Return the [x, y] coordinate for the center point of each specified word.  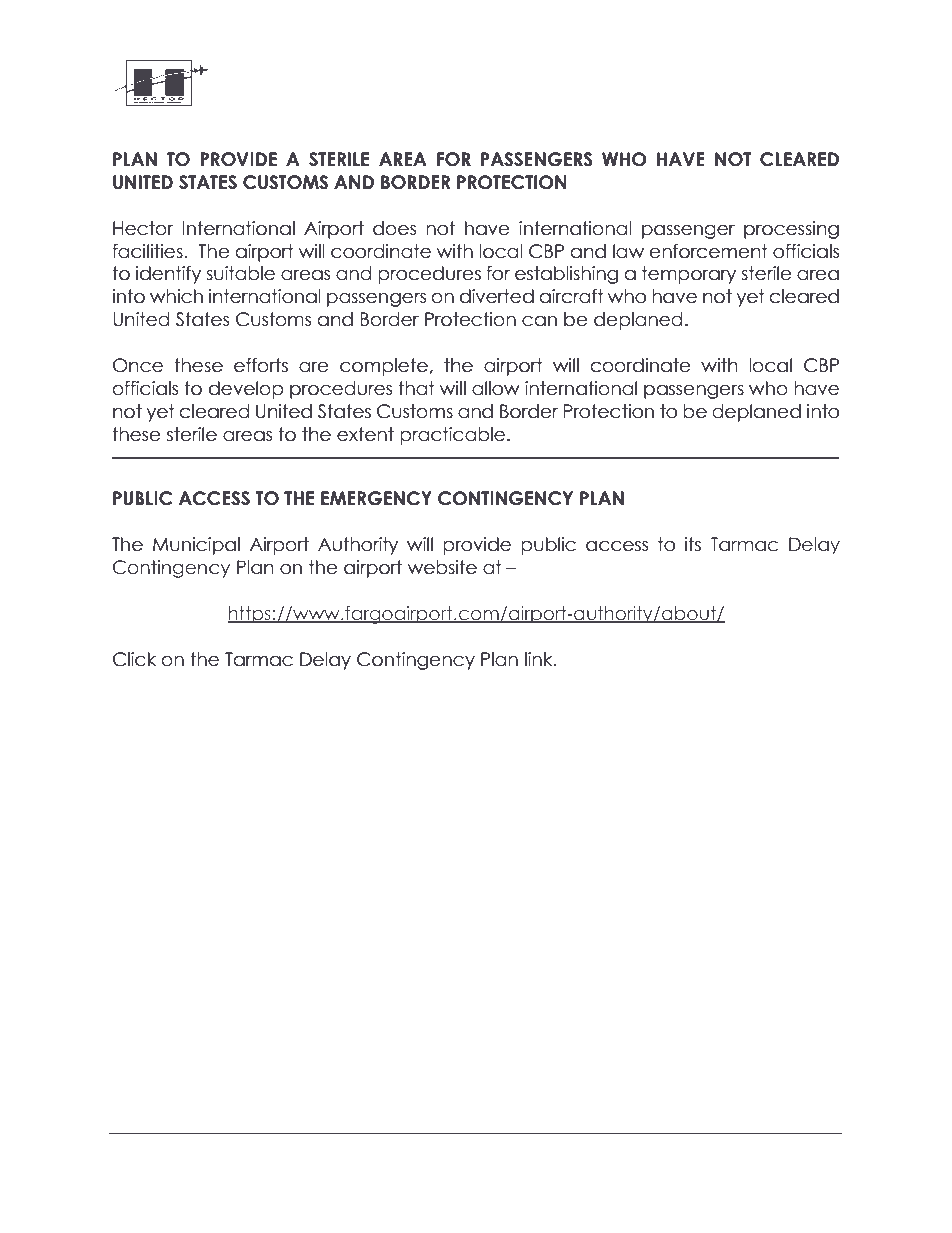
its [693, 544]
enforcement [709, 251]
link [540, 659]
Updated [727, 1165]
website [442, 567]
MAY [783, 1164]
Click [134, 659]
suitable [240, 273]
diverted [497, 296]
